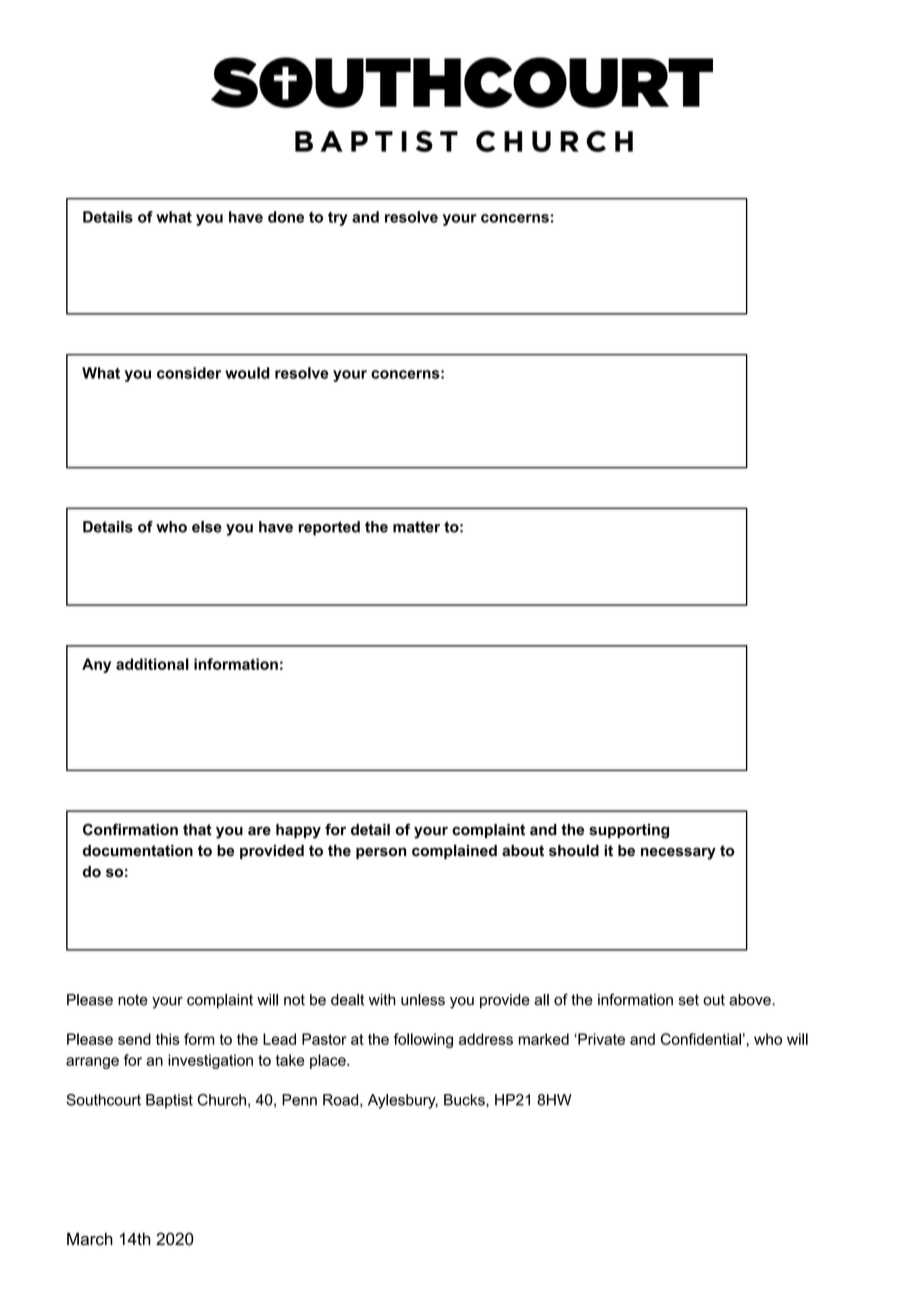  Describe the element at coordinates (416, 527) in the page. I see `matter` at that location.
